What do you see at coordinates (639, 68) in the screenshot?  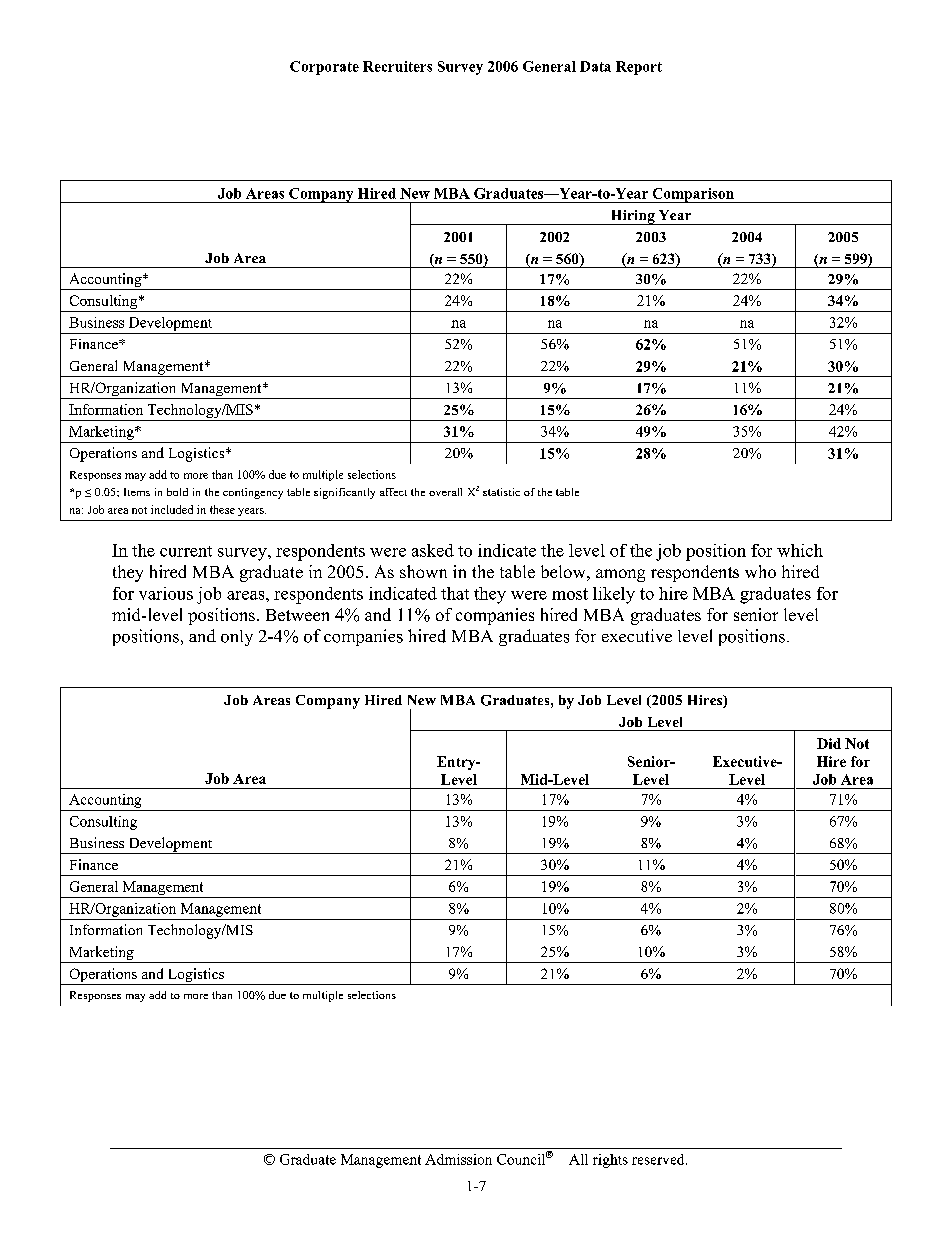 I see `Report` at bounding box center [639, 68].
